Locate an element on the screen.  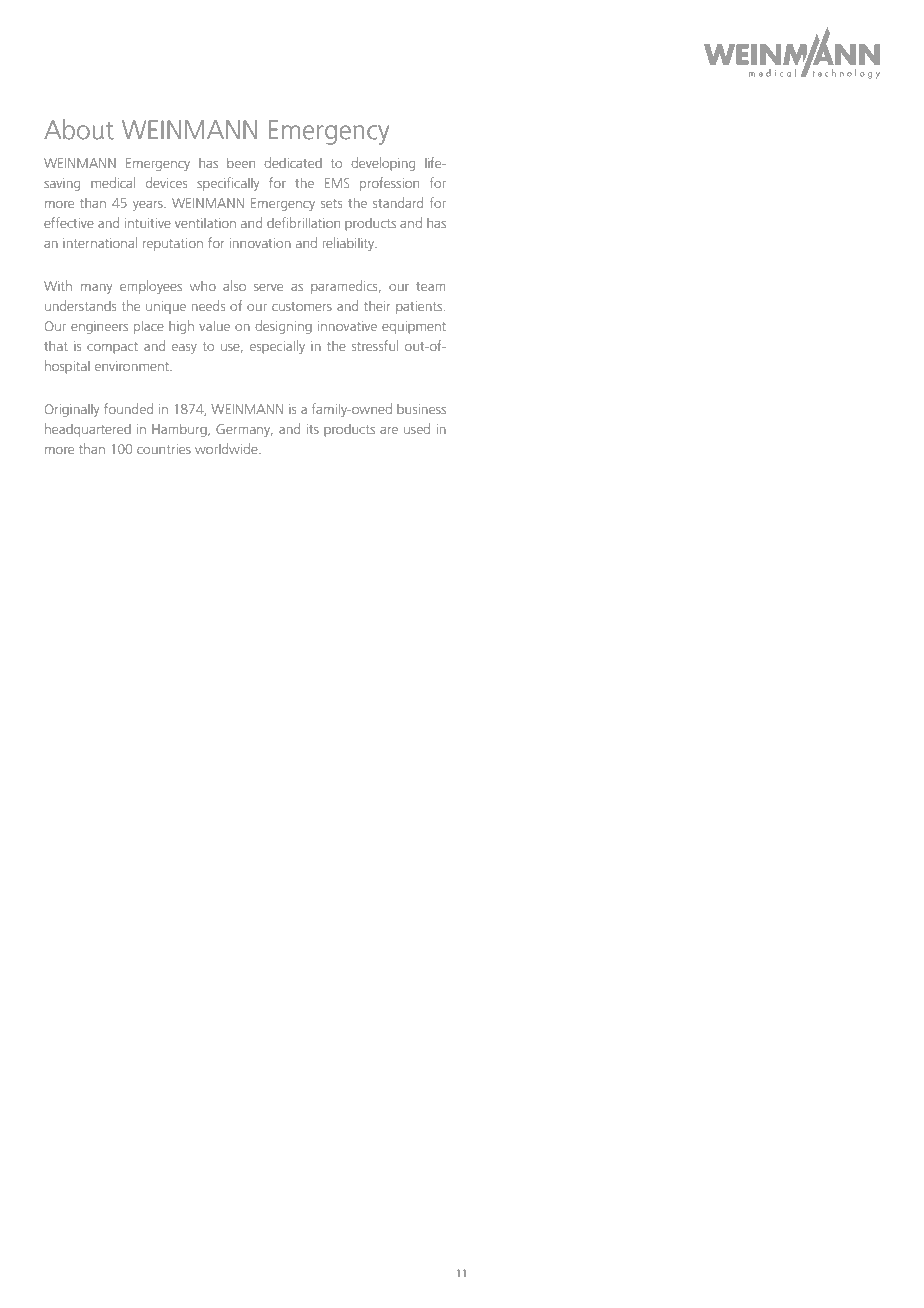
reliability is located at coordinates (350, 244).
